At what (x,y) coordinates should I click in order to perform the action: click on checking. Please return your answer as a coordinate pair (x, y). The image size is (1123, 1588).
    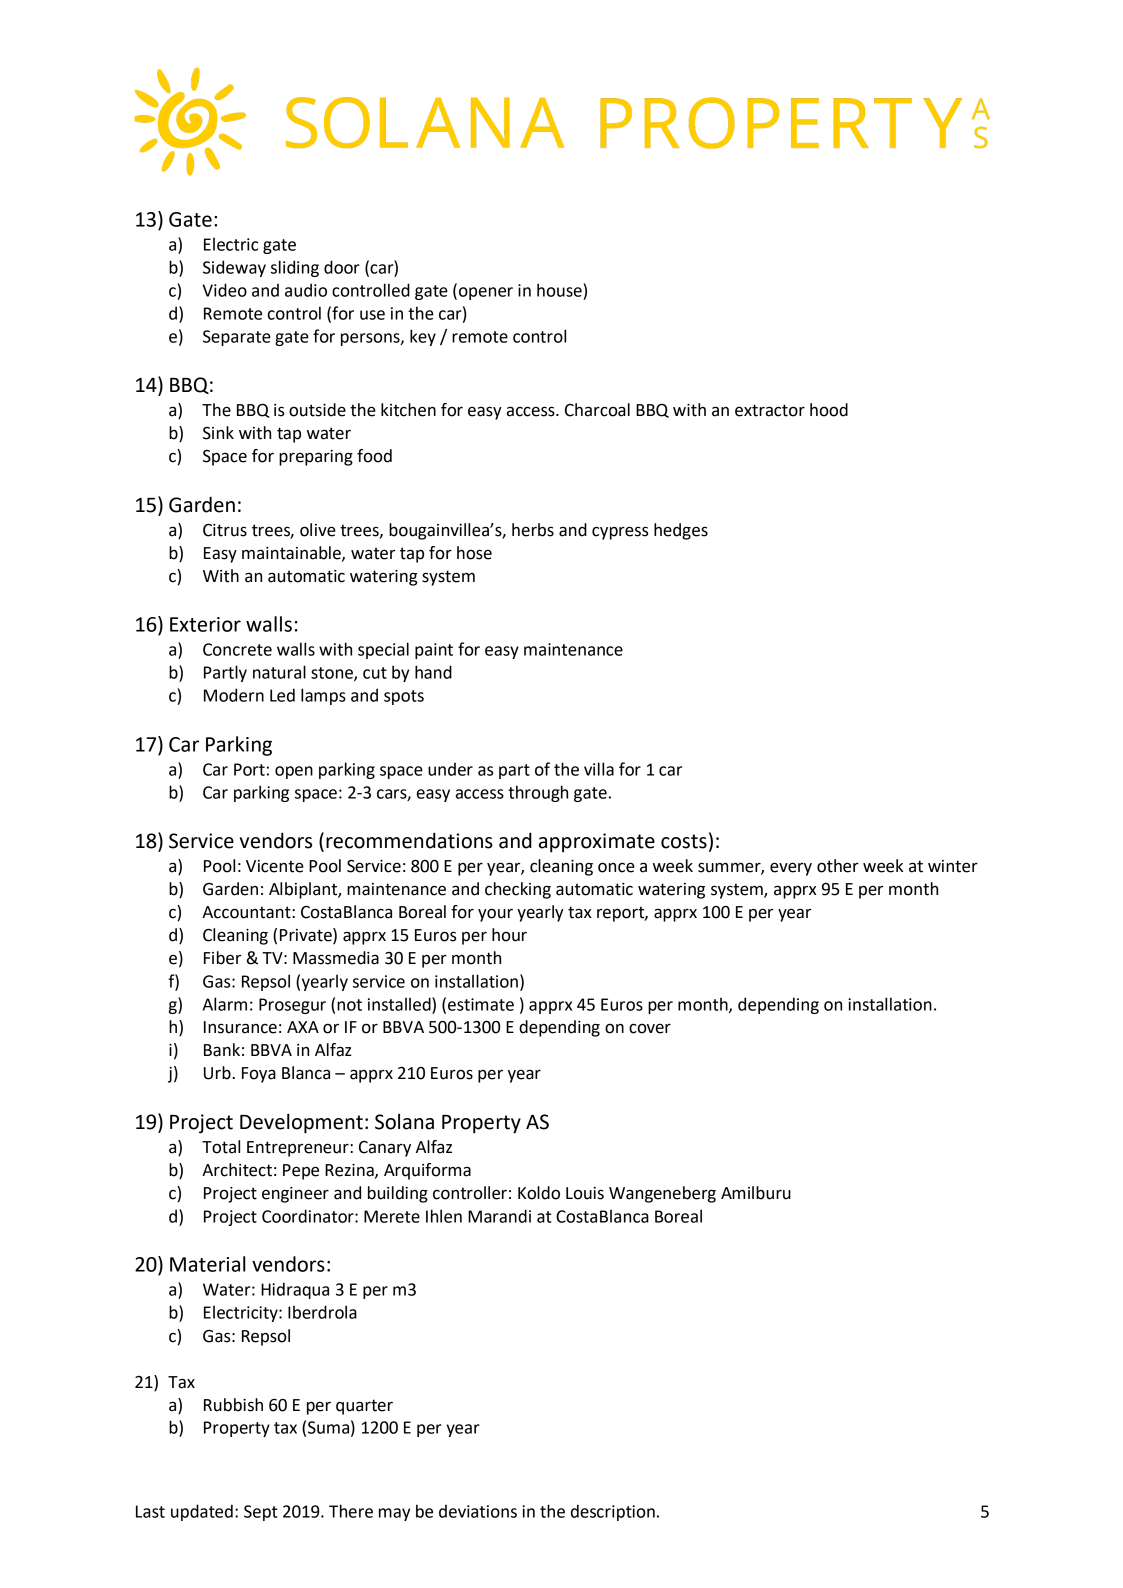
    Looking at the image, I should click on (518, 890).
